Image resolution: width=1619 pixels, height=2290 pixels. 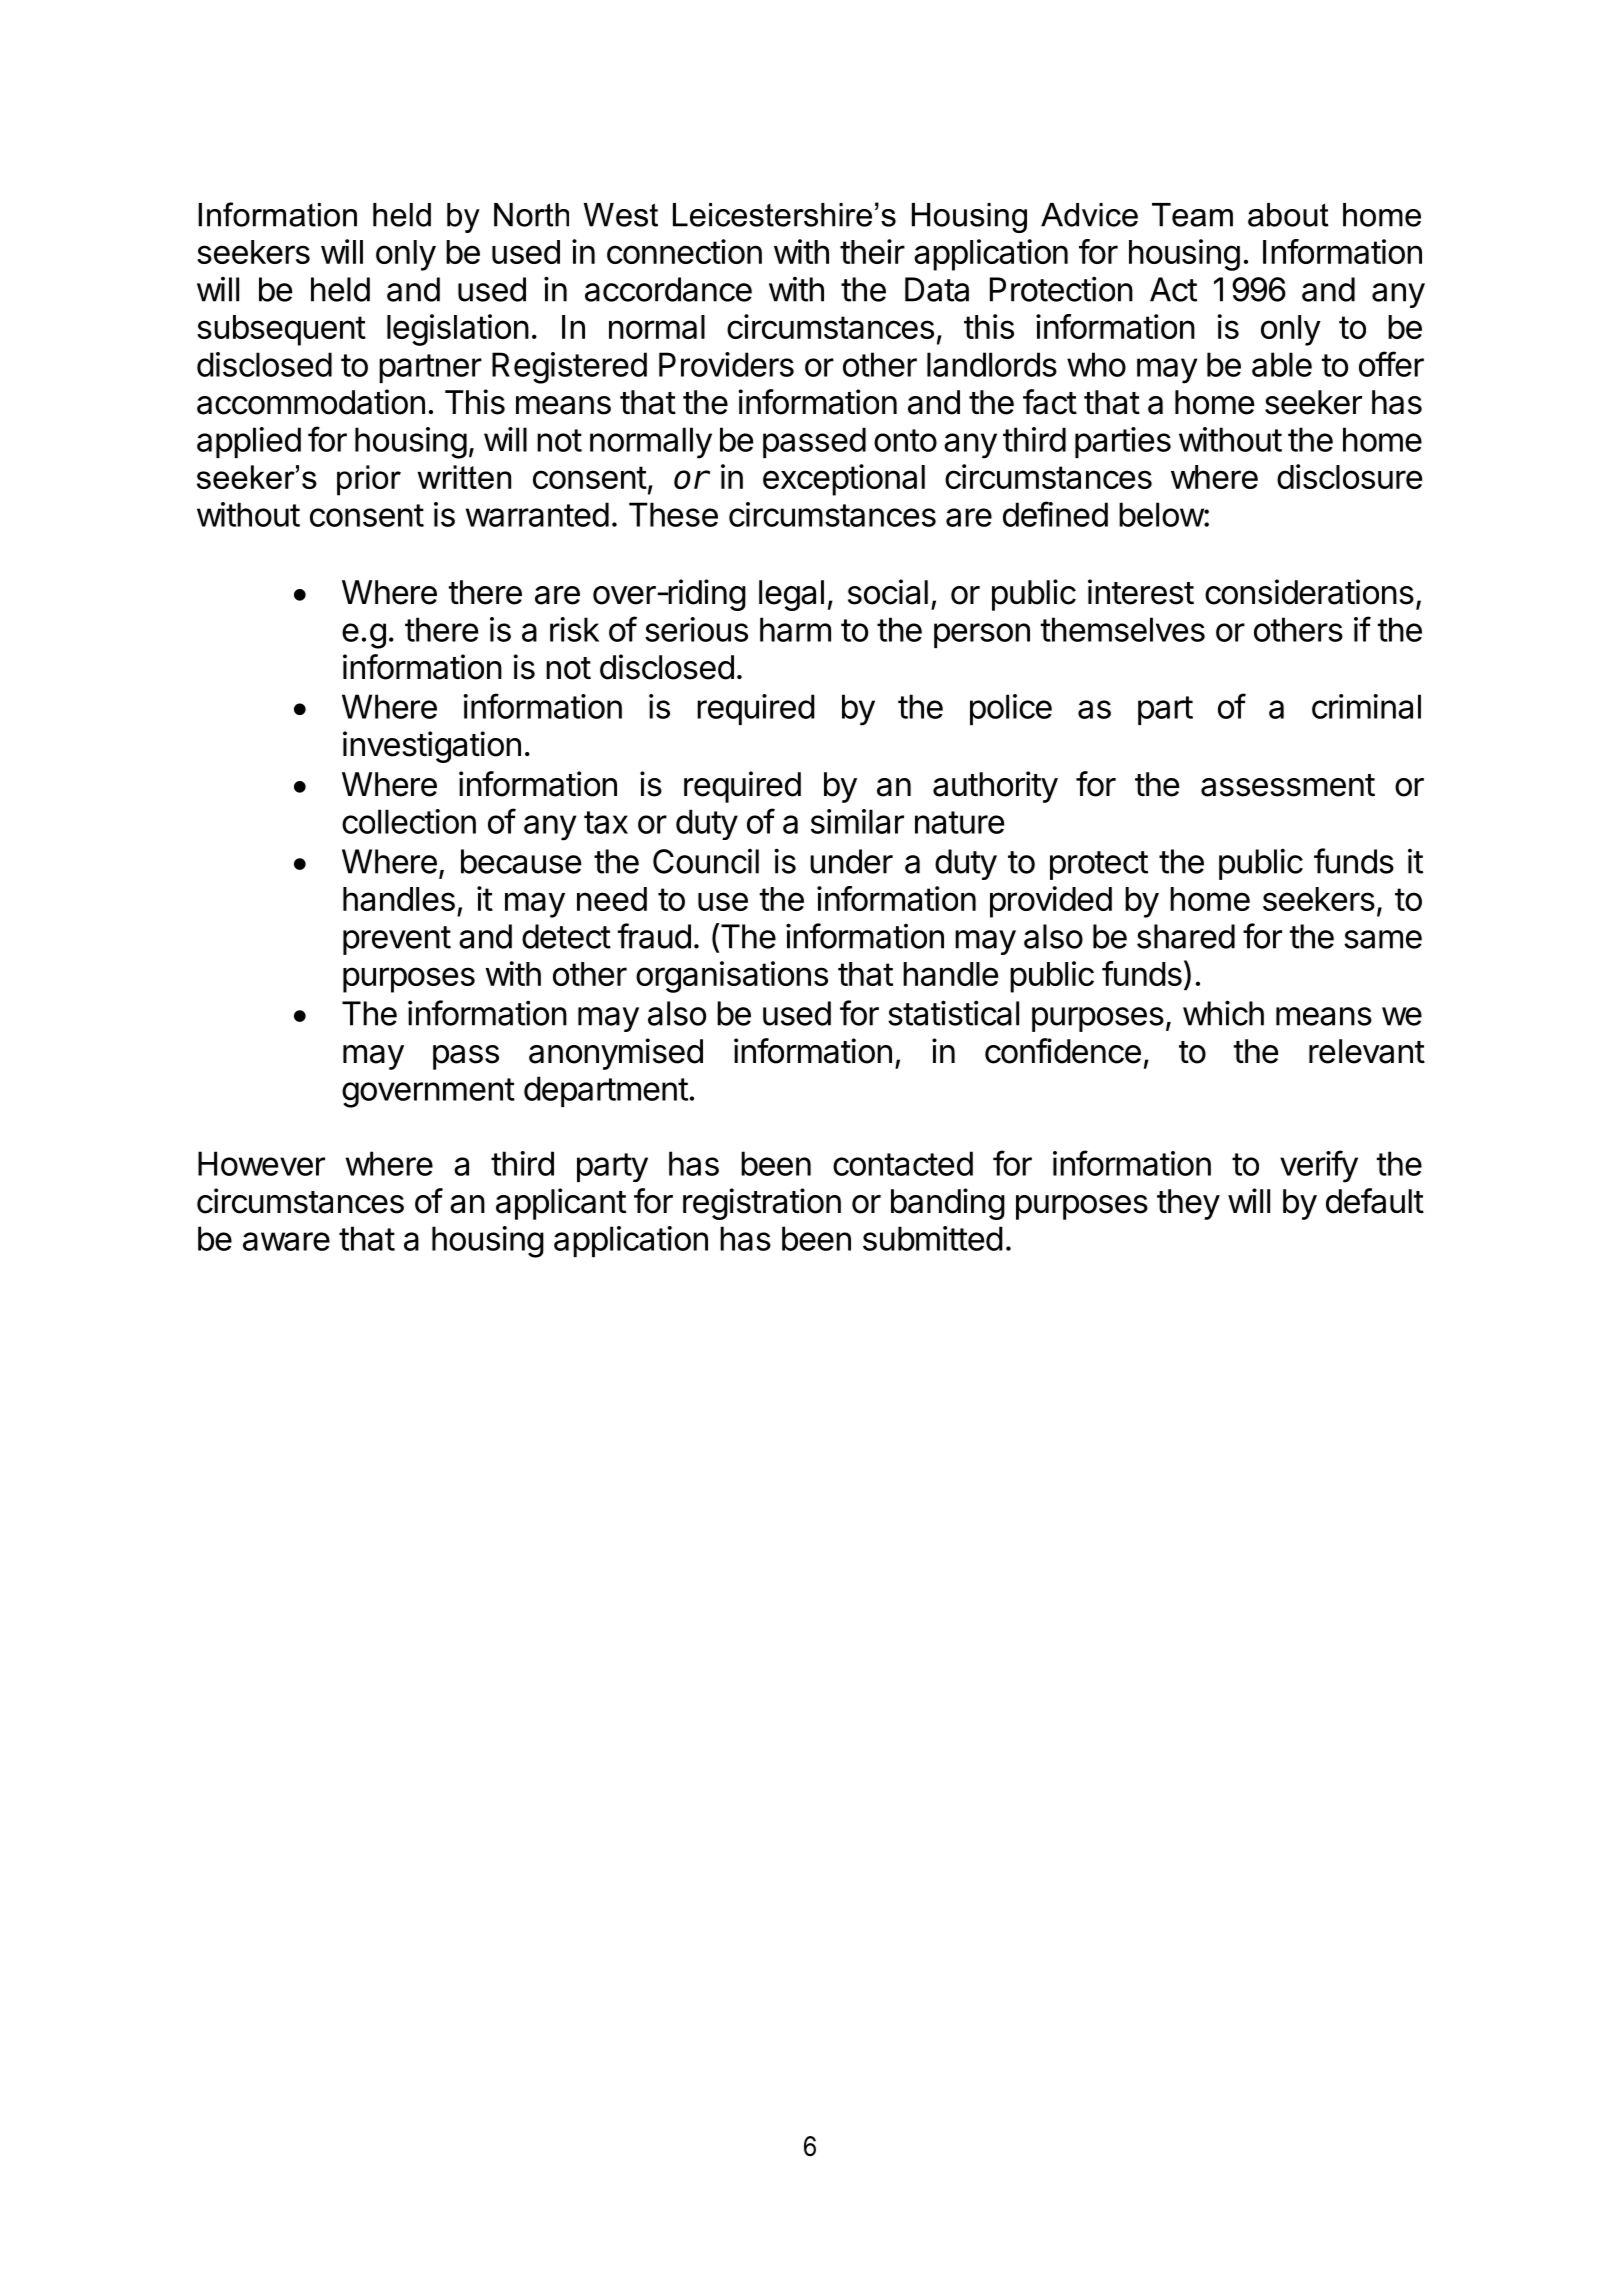 What do you see at coordinates (1288, 215) in the page?
I see `about` at bounding box center [1288, 215].
